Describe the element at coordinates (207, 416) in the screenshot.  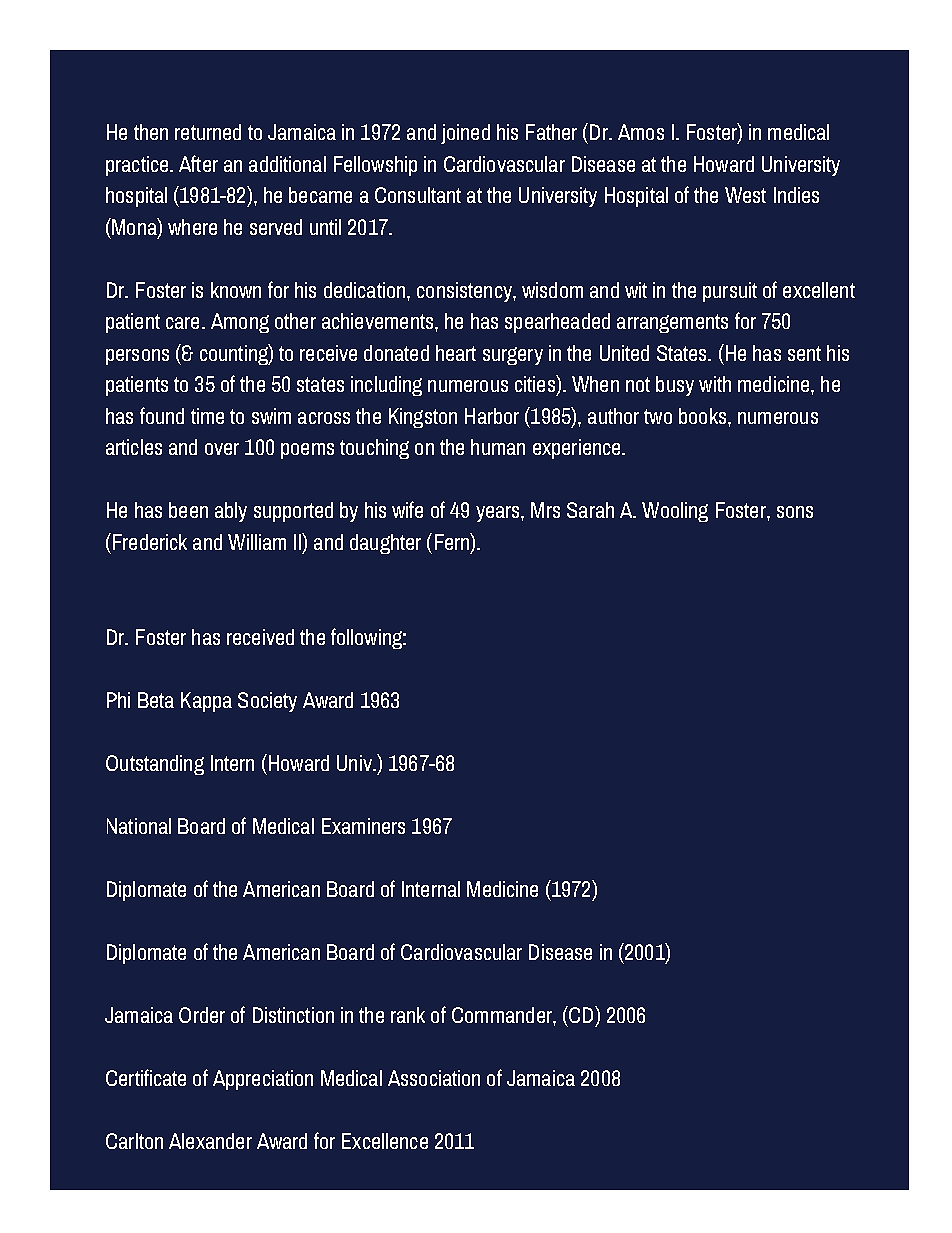
I see `time` at that location.
